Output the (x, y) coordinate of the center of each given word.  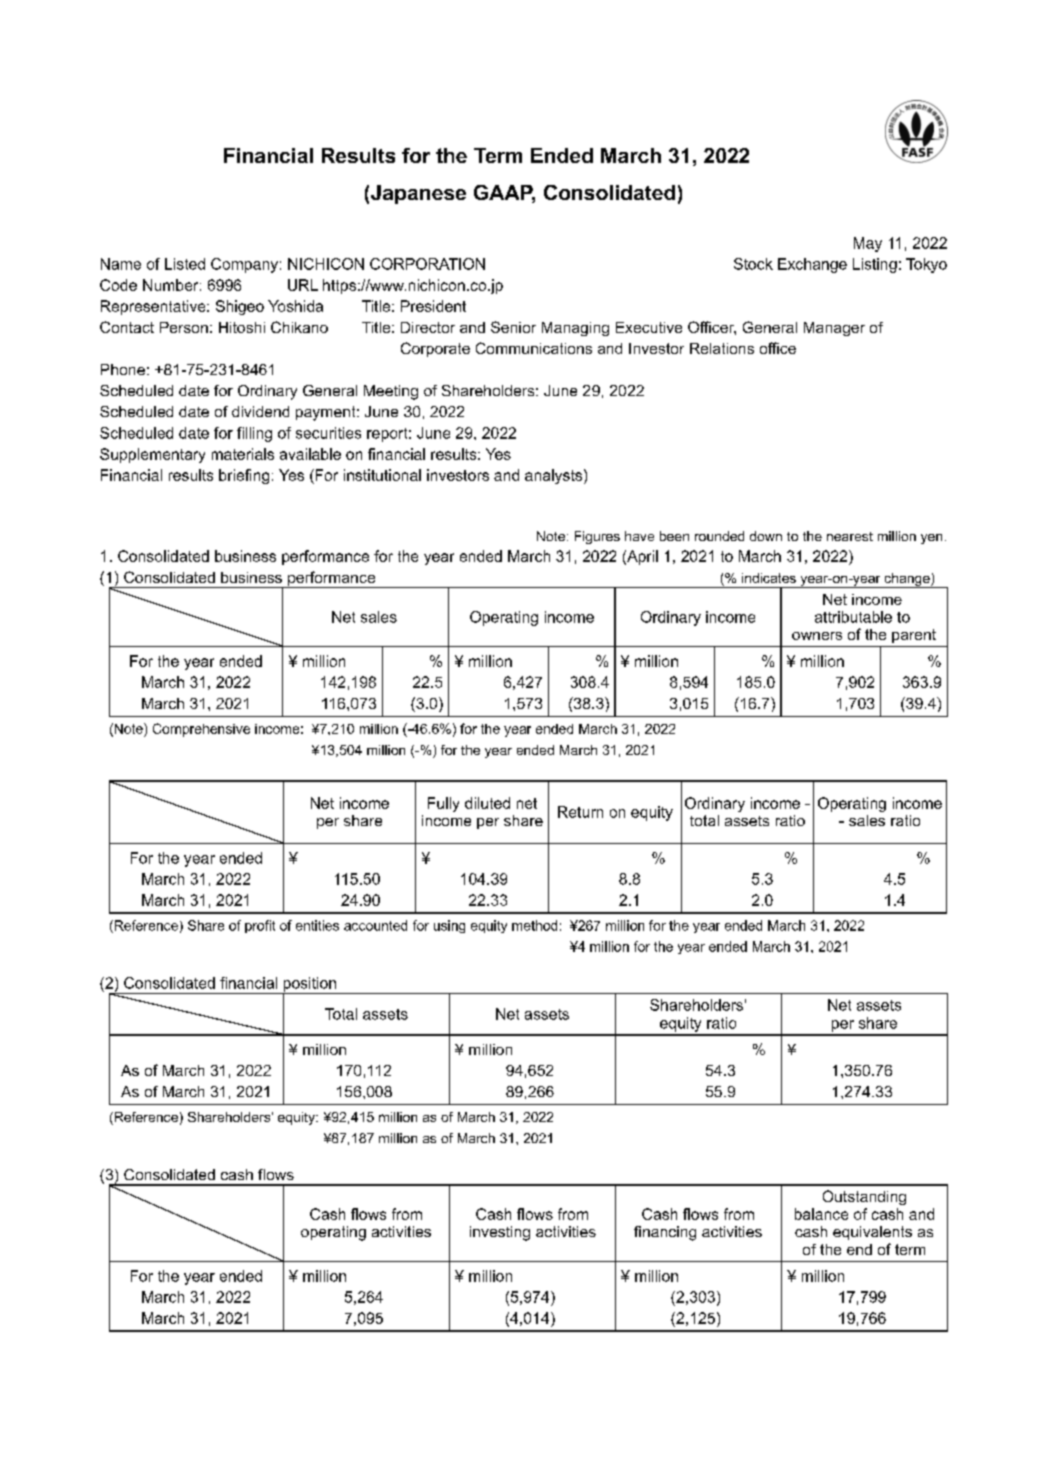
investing (500, 1233)
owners (817, 636)
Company (244, 265)
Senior (513, 327)
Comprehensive (201, 730)
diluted (487, 803)
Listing (875, 265)
